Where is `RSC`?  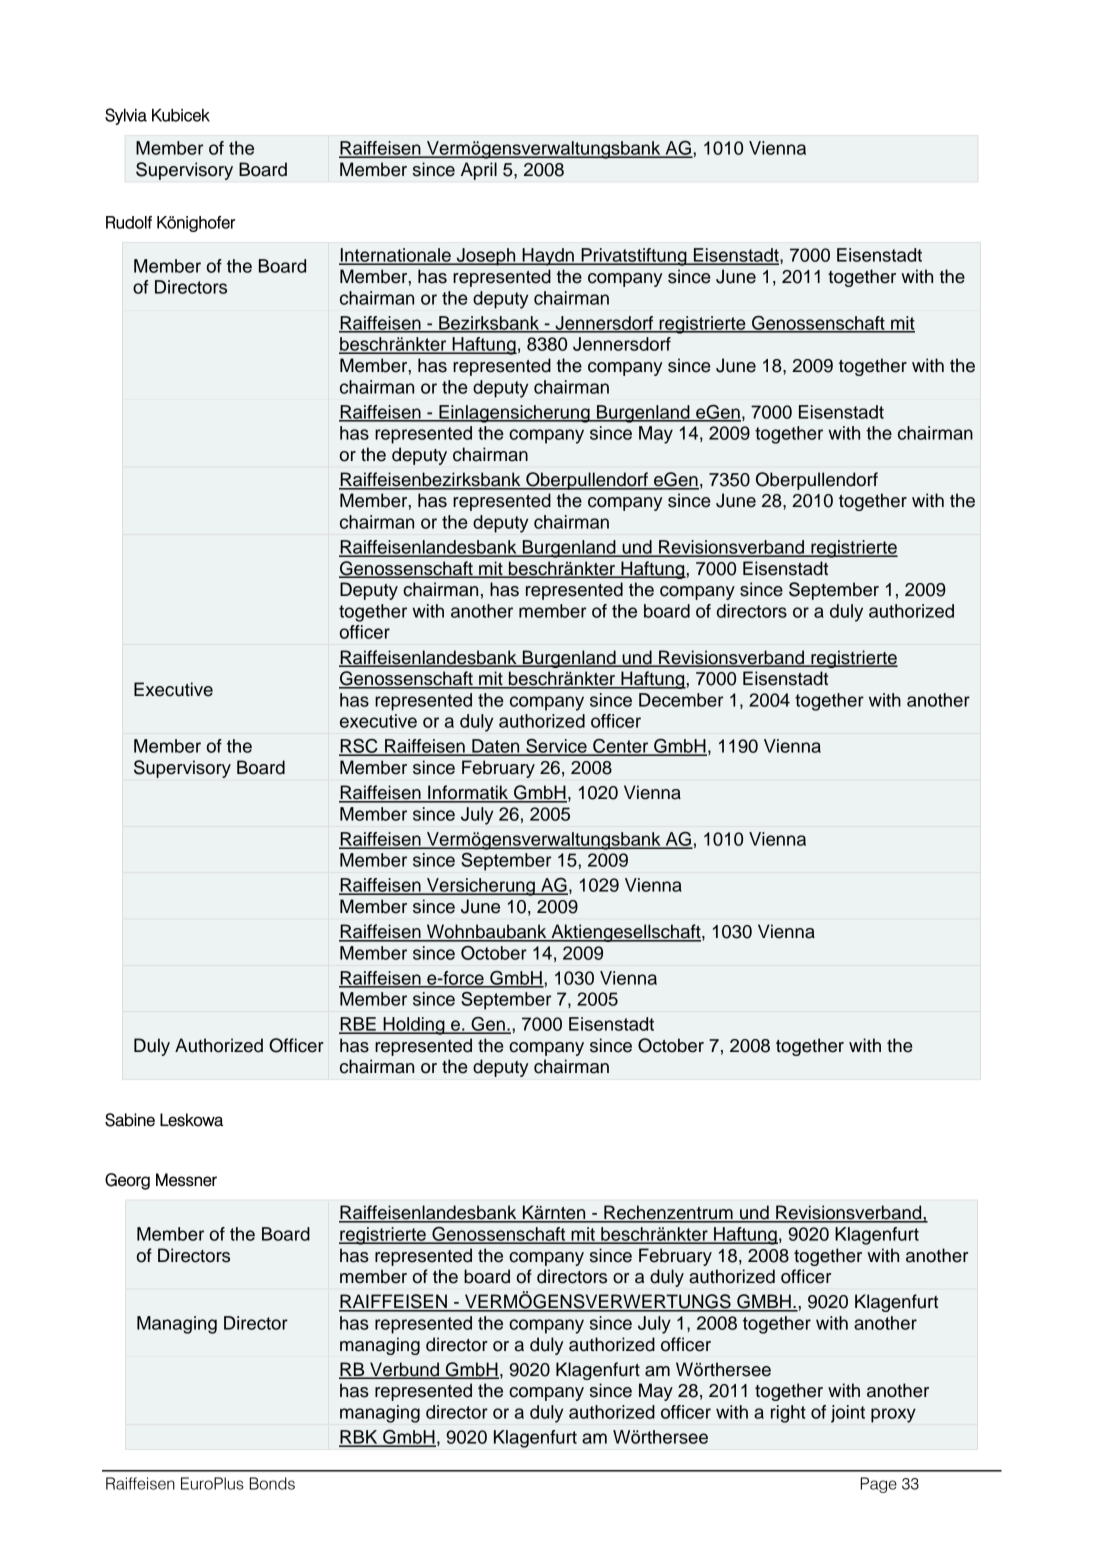 RSC is located at coordinates (359, 747).
